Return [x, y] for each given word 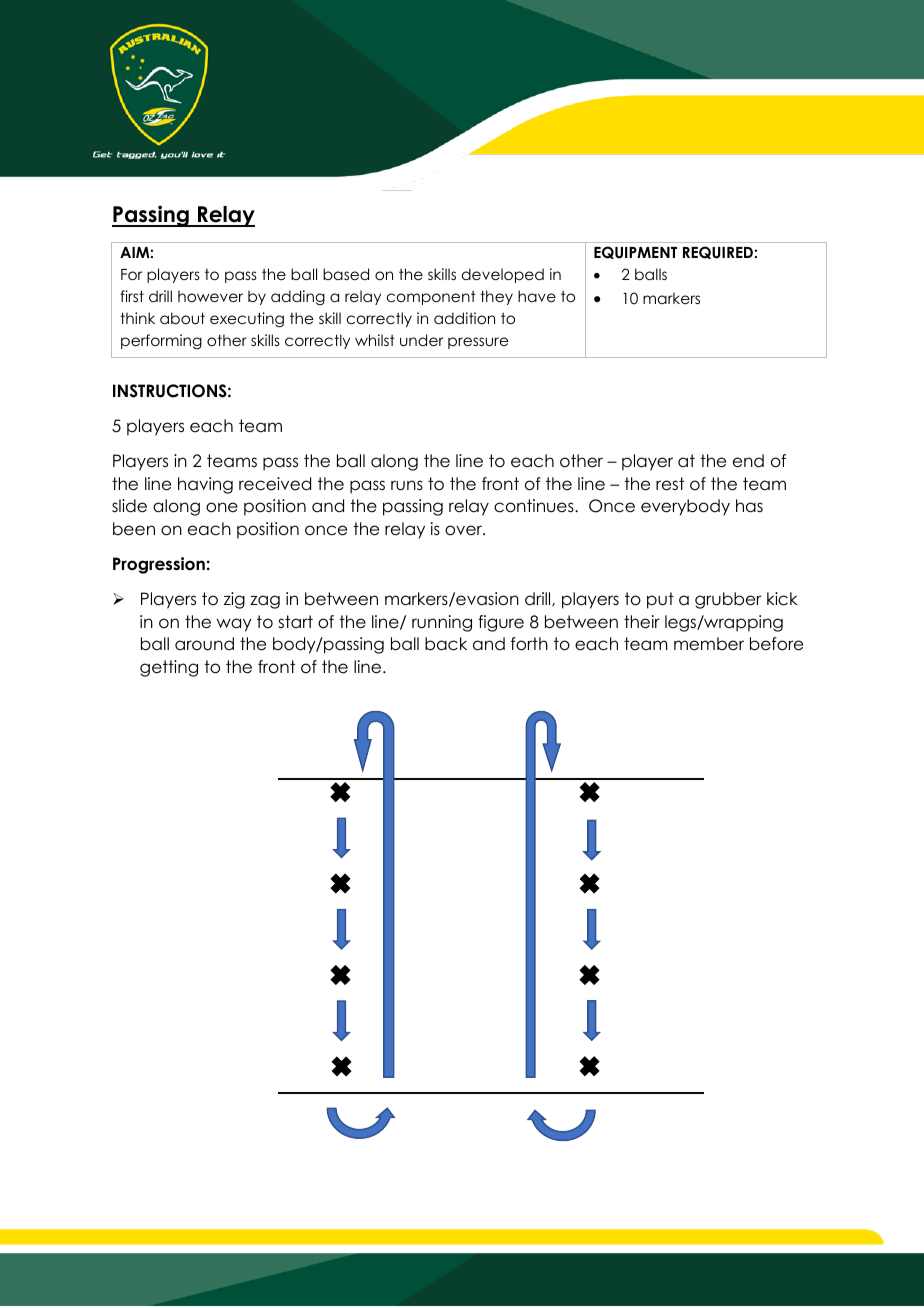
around [204, 644]
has [749, 506]
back [446, 644]
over [464, 530]
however [210, 296]
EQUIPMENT [635, 252]
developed [503, 275]
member [709, 644]
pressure [478, 343]
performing [161, 341]
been [134, 529]
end [748, 461]
